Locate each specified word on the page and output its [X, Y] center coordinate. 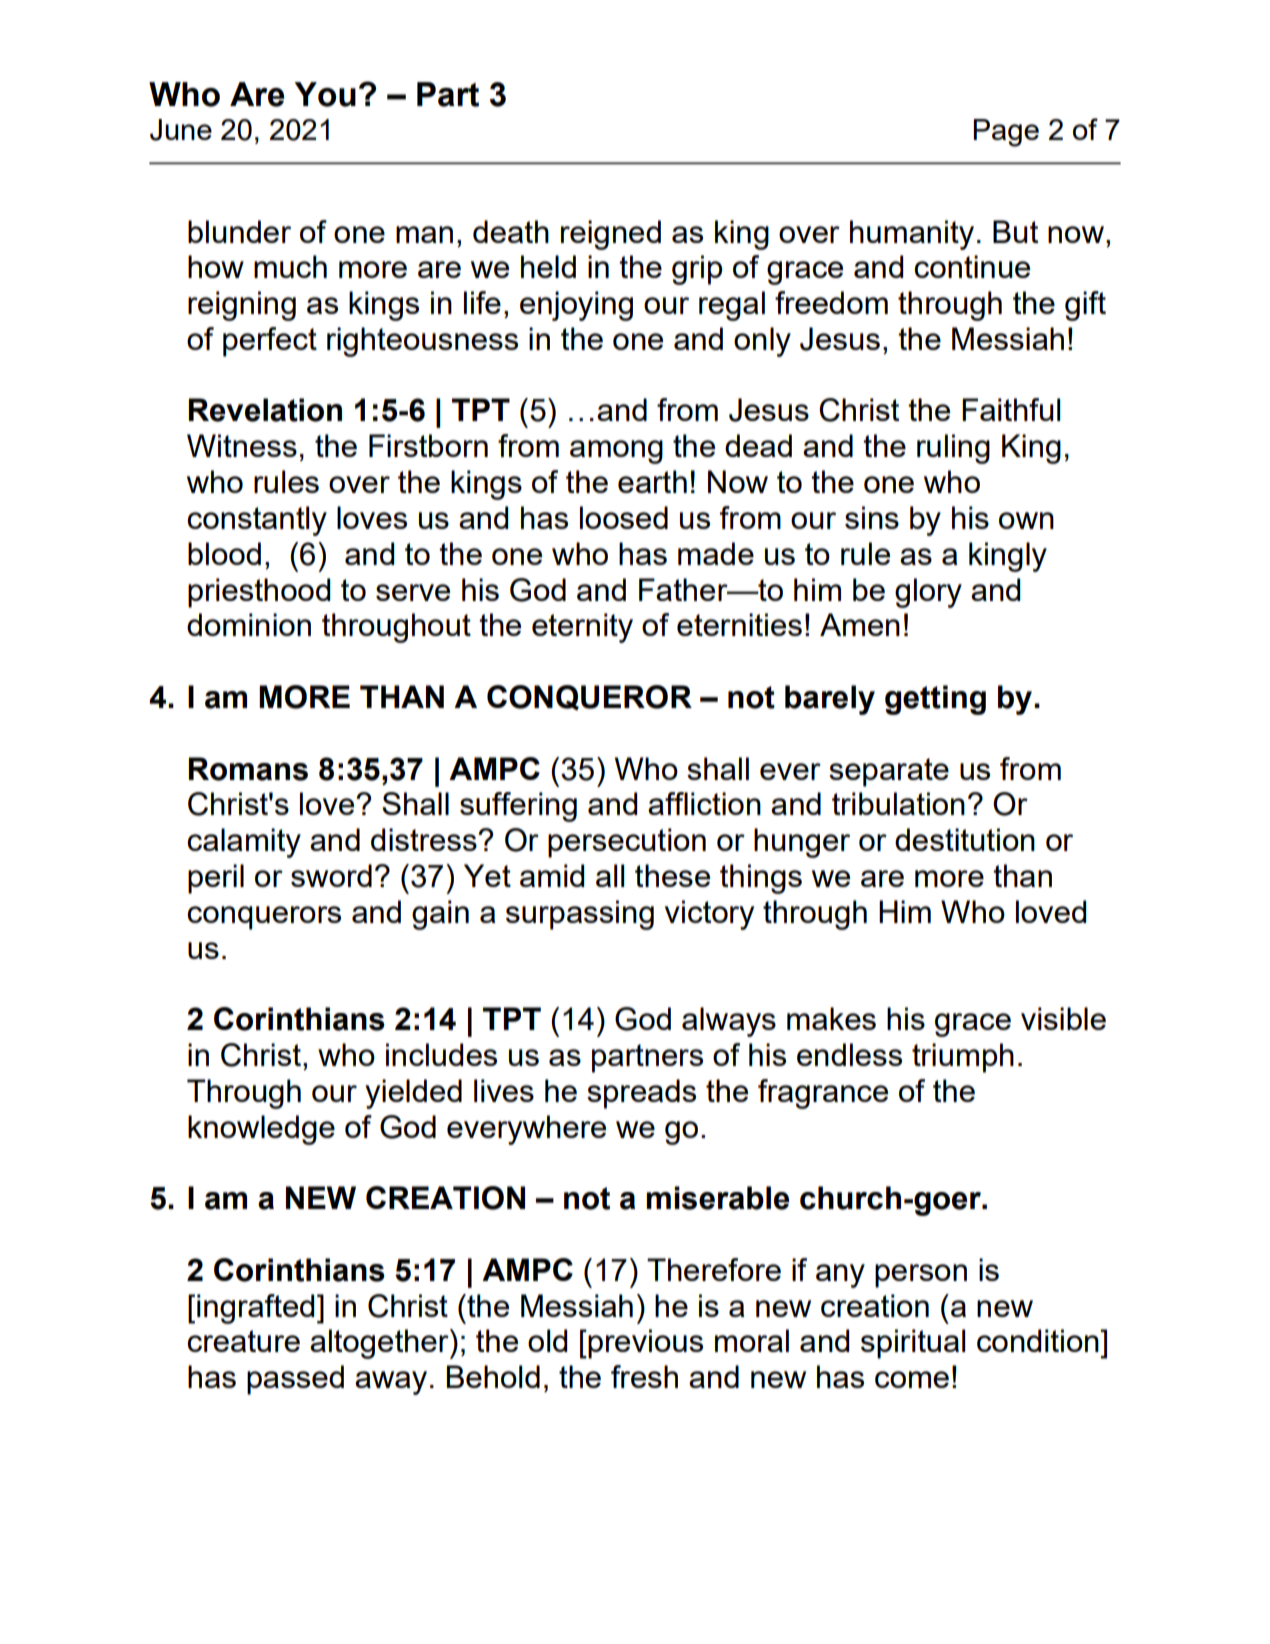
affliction [704, 803]
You [325, 94]
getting [935, 700]
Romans [248, 769]
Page [1006, 133]
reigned [611, 235]
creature [243, 1341]
